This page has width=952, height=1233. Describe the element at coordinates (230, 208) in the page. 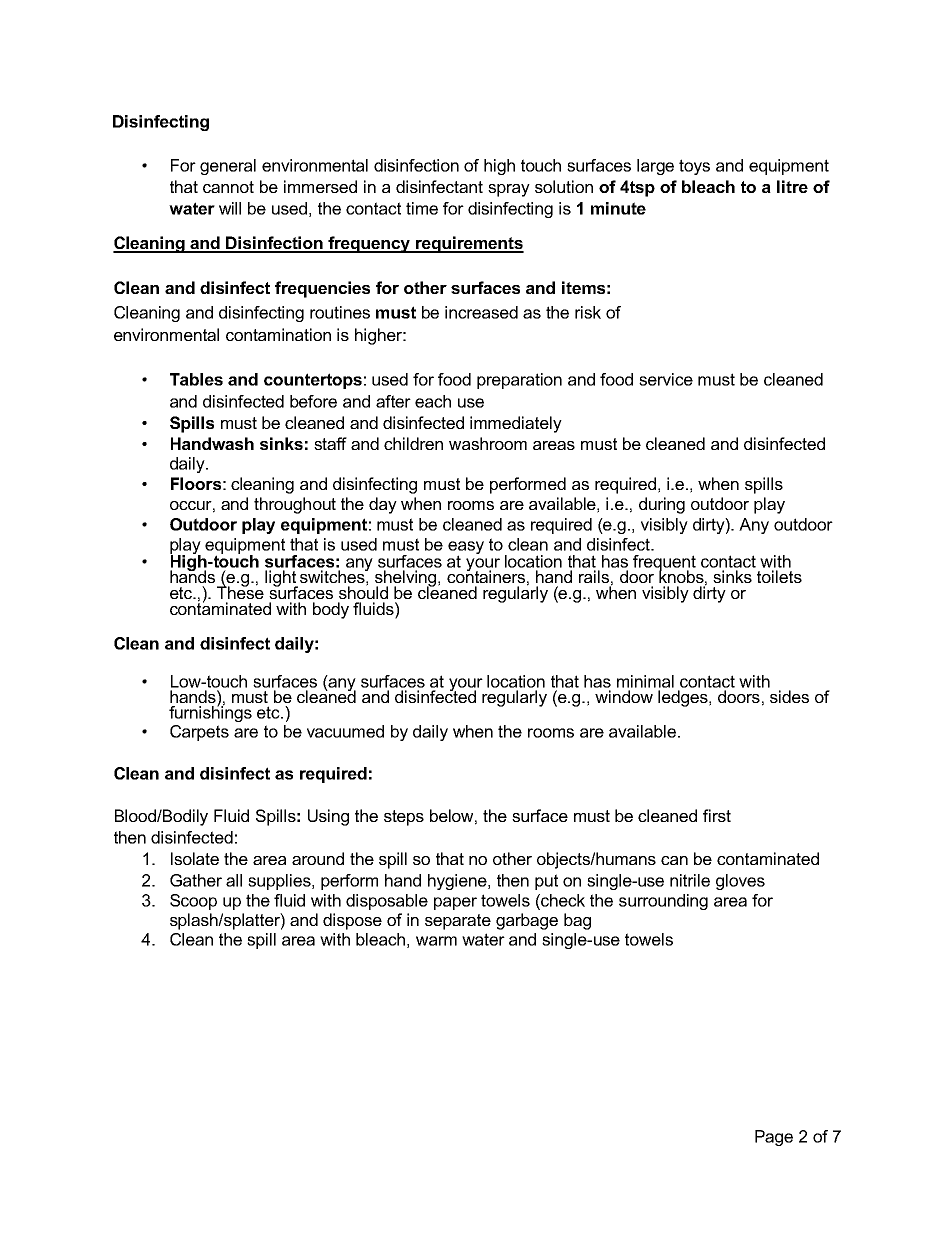

I see `will` at that location.
